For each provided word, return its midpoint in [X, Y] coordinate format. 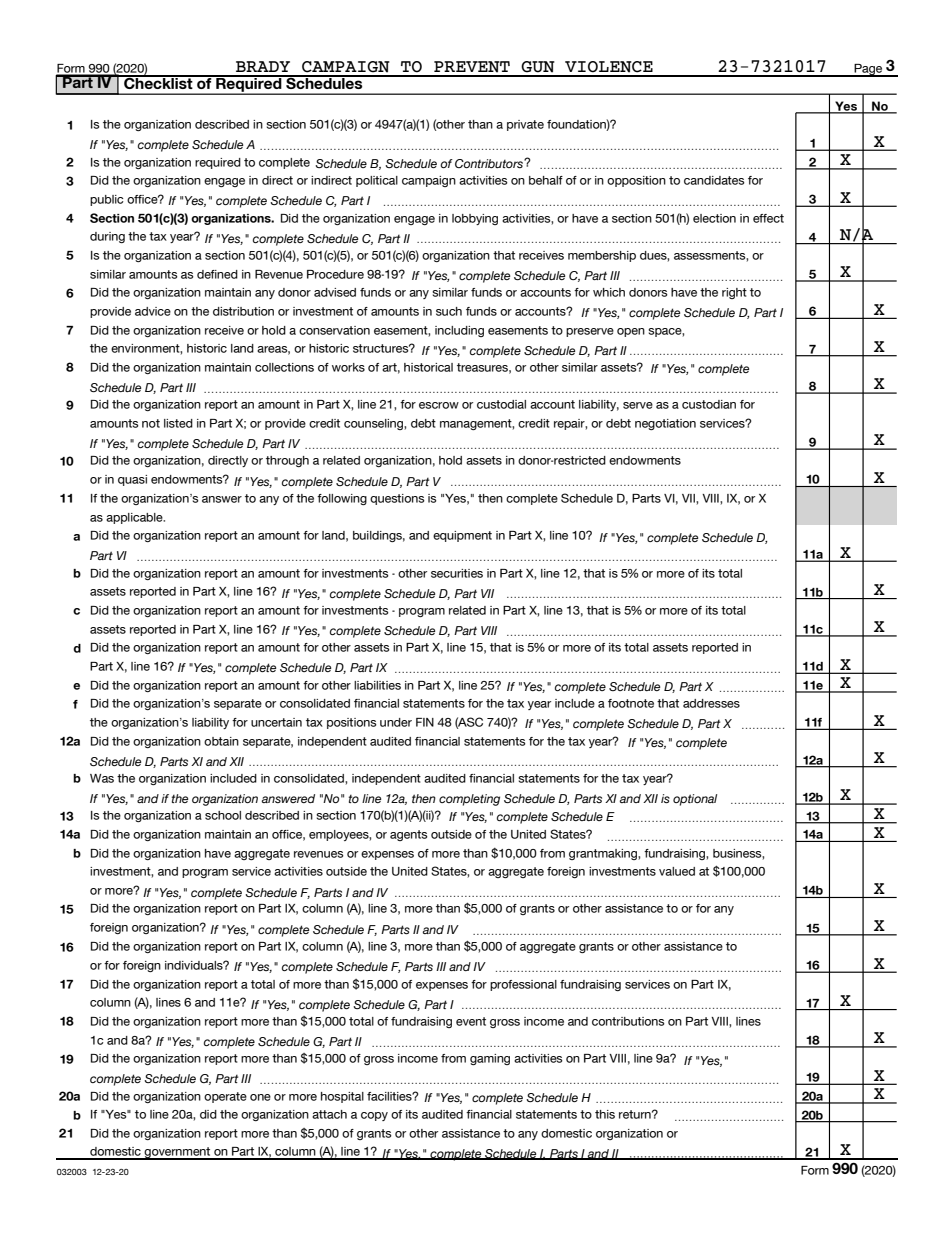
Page [868, 70]
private [525, 125]
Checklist [158, 82]
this [605, 1114]
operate [225, 1097]
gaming [490, 1059]
